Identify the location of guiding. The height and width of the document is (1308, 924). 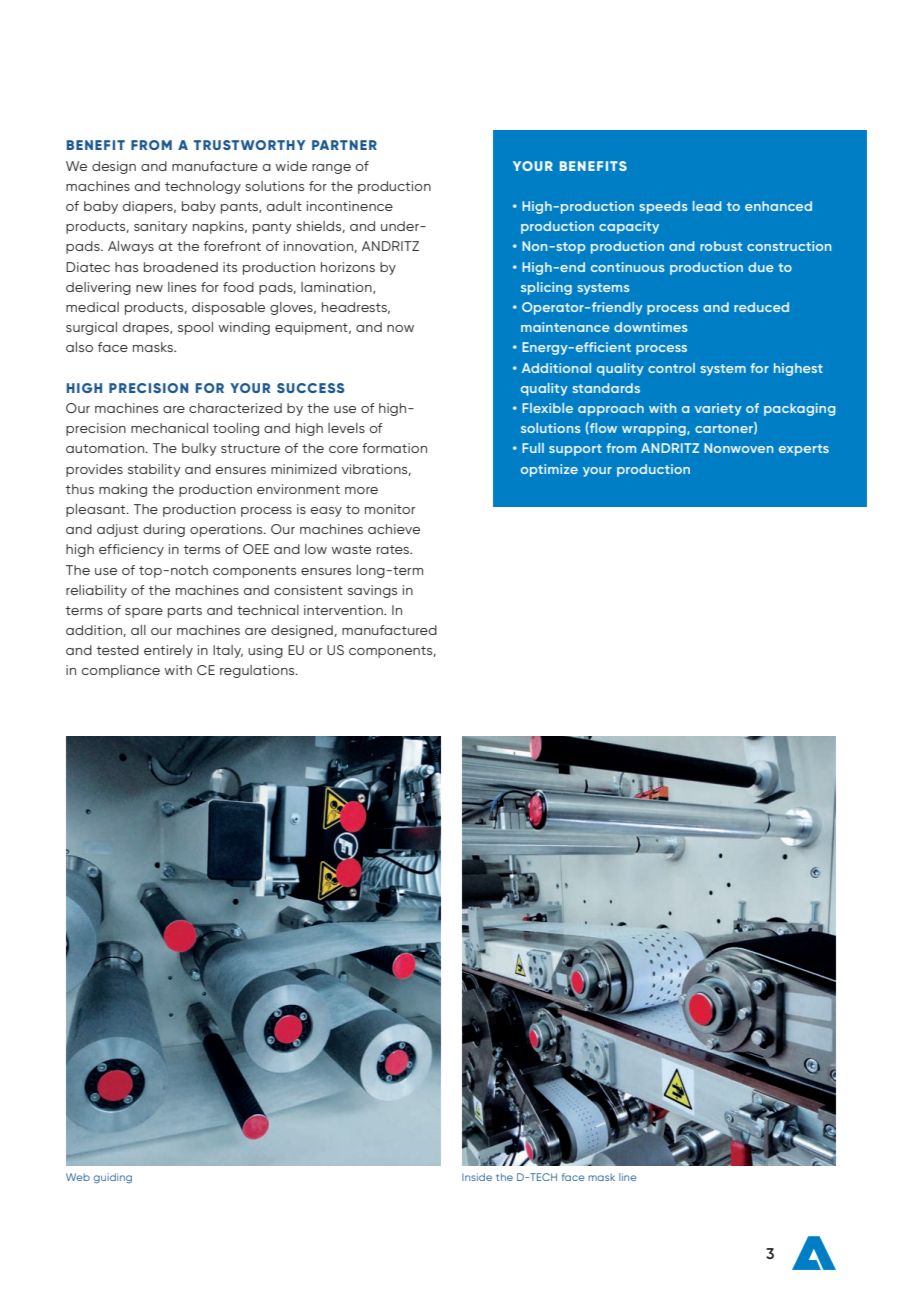
(112, 1178).
